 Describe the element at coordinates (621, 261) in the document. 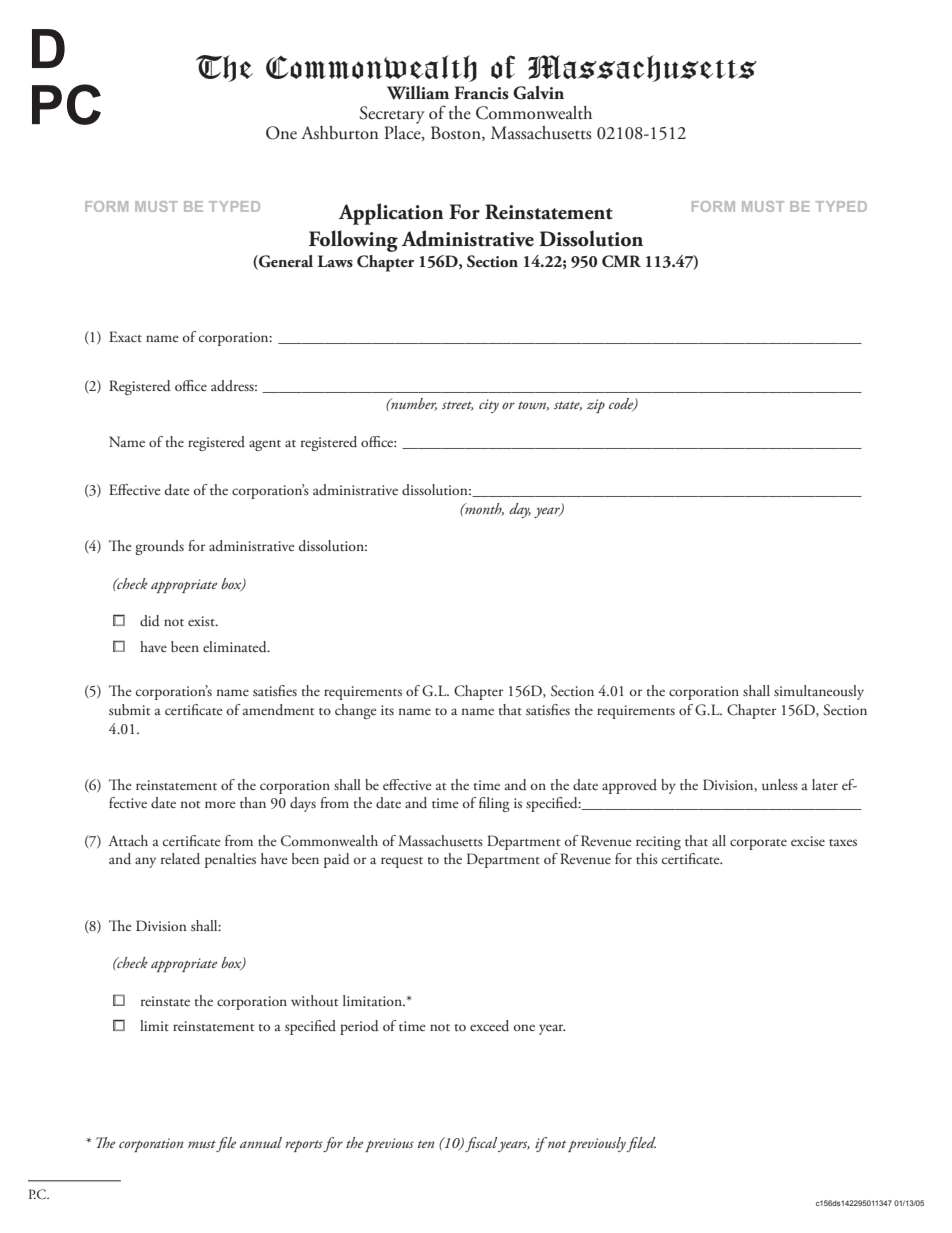

I see `CMR` at that location.
